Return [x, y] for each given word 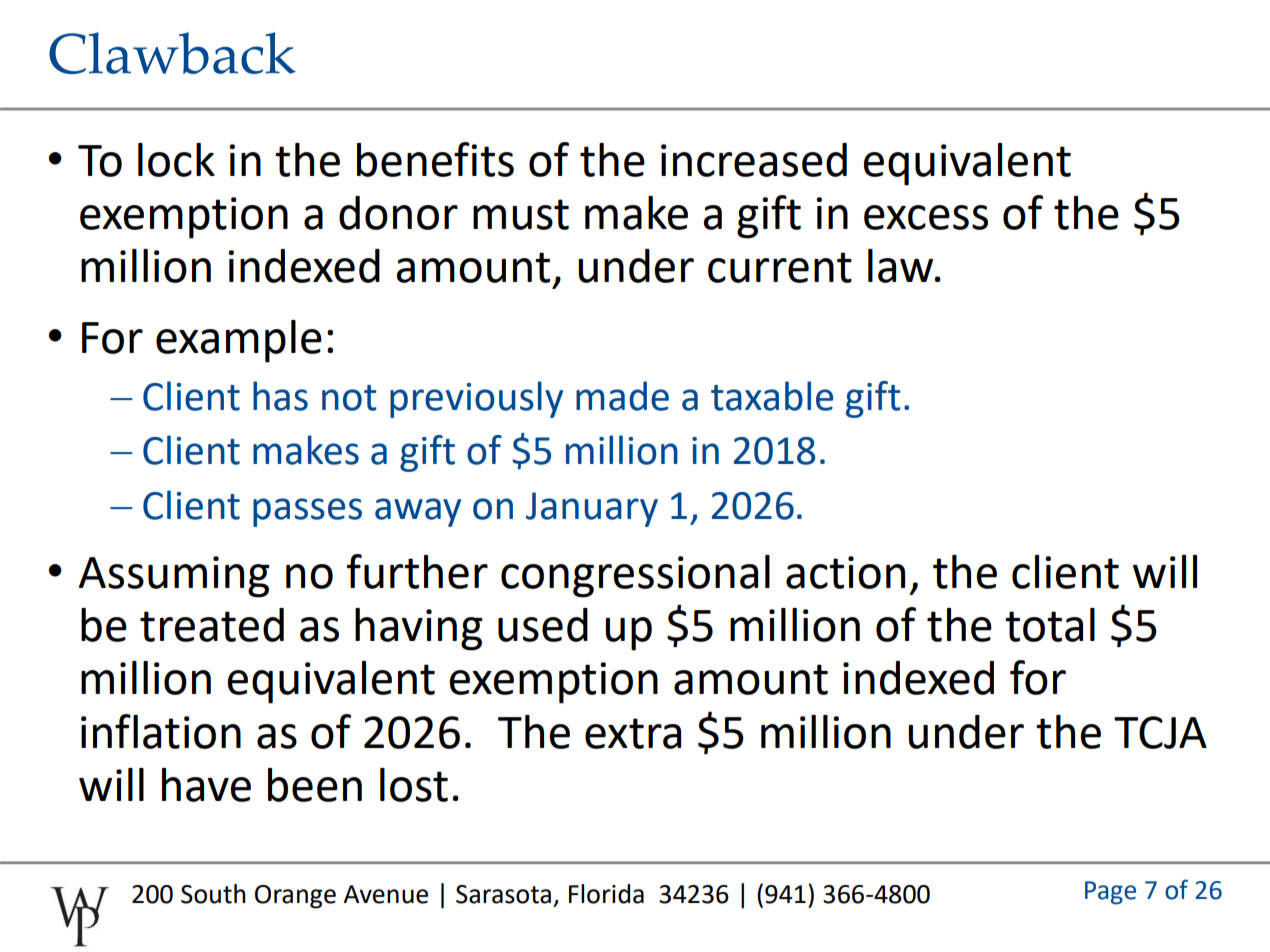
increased [754, 160]
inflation [161, 731]
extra [633, 733]
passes [307, 512]
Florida [606, 894]
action [845, 572]
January [592, 509]
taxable [772, 396]
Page [1110, 893]
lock [176, 160]
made [622, 396]
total [1050, 625]
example [239, 341]
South [213, 894]
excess [926, 217]
